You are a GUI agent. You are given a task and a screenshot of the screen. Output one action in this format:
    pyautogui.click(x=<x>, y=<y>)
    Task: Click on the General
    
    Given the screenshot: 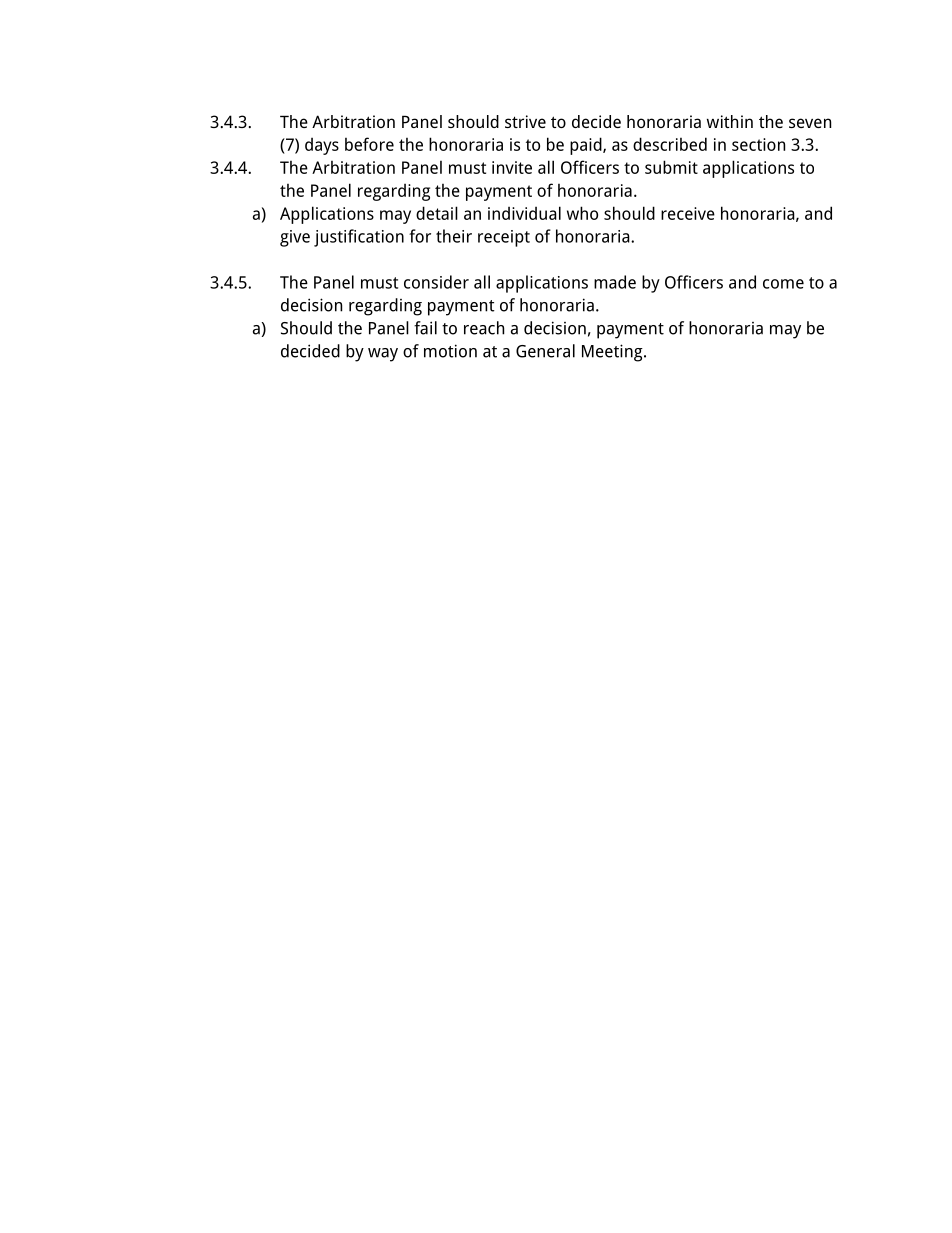 What is the action you would take?
    pyautogui.click(x=545, y=351)
